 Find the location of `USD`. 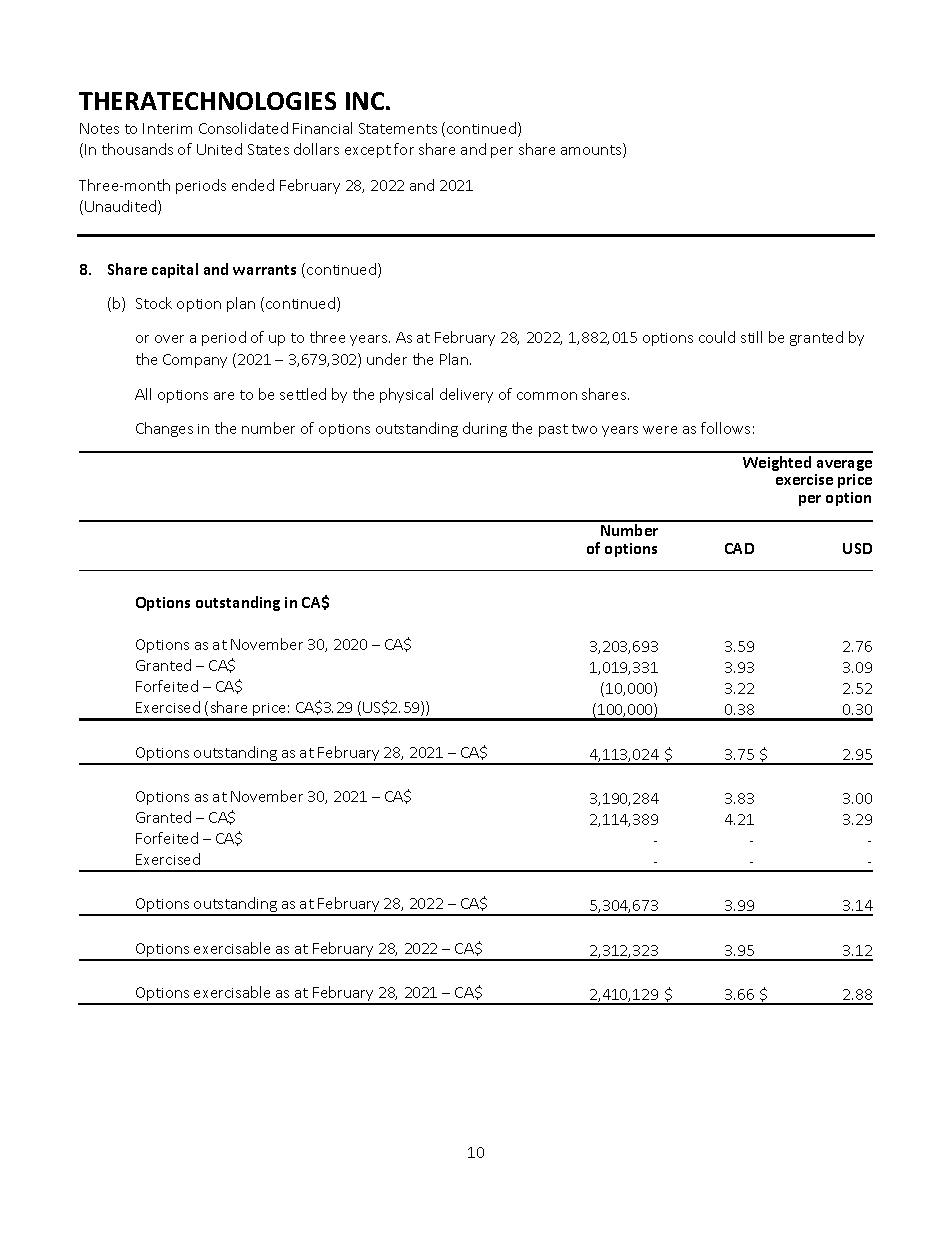

USD is located at coordinates (857, 548).
